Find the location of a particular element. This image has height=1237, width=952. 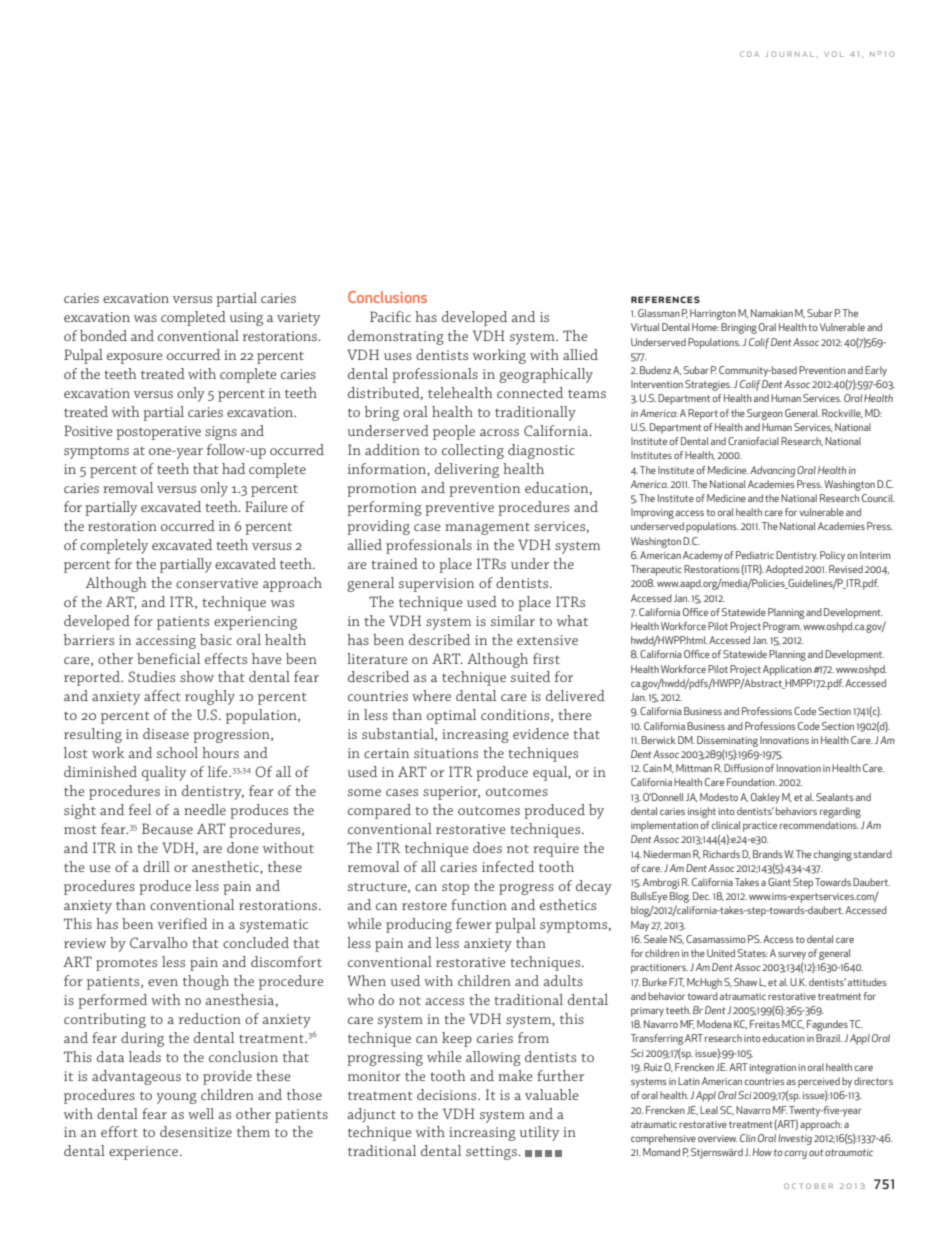

fewer is located at coordinates (474, 923).
